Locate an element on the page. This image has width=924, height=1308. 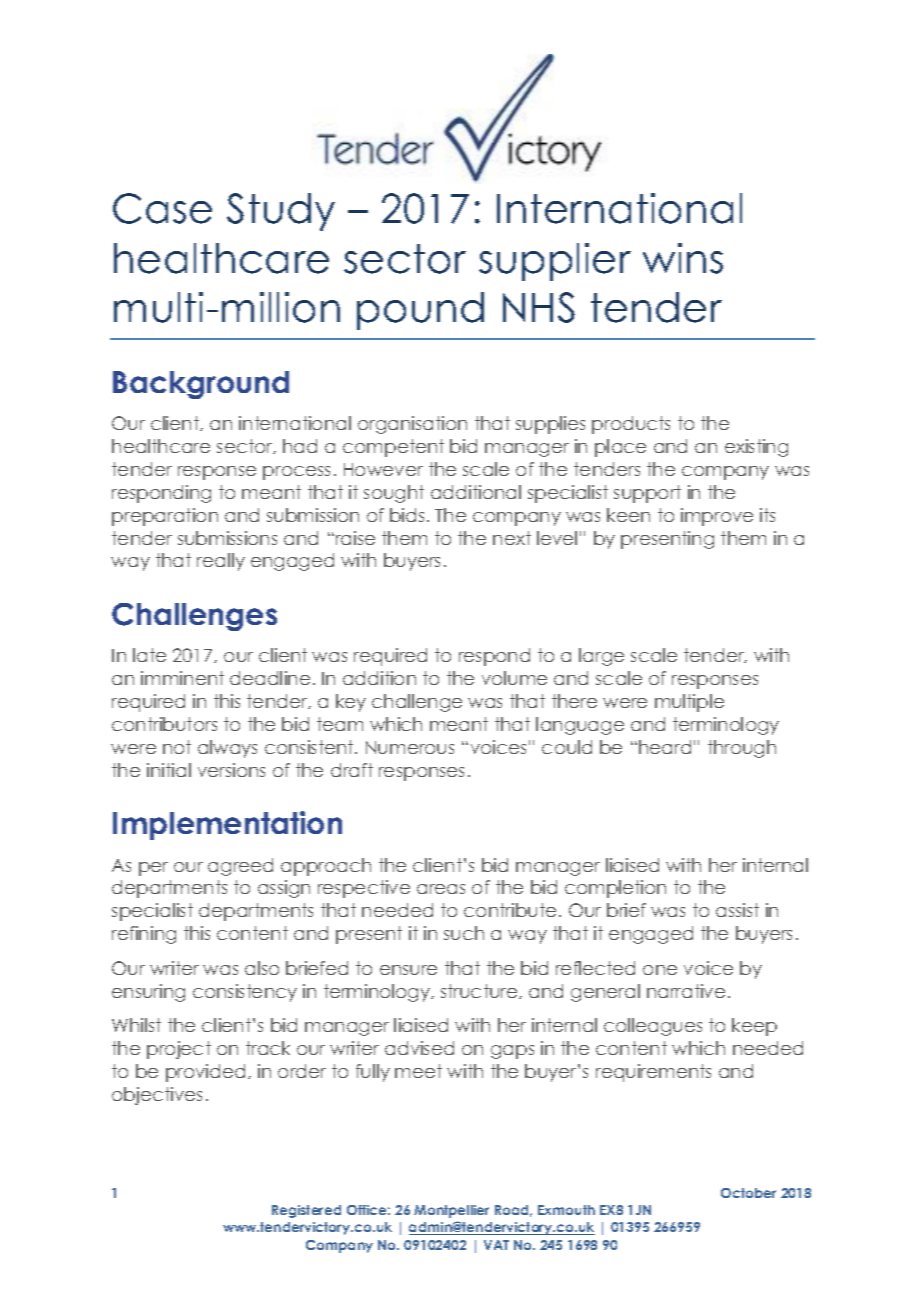
Numerous is located at coordinates (410, 747).
